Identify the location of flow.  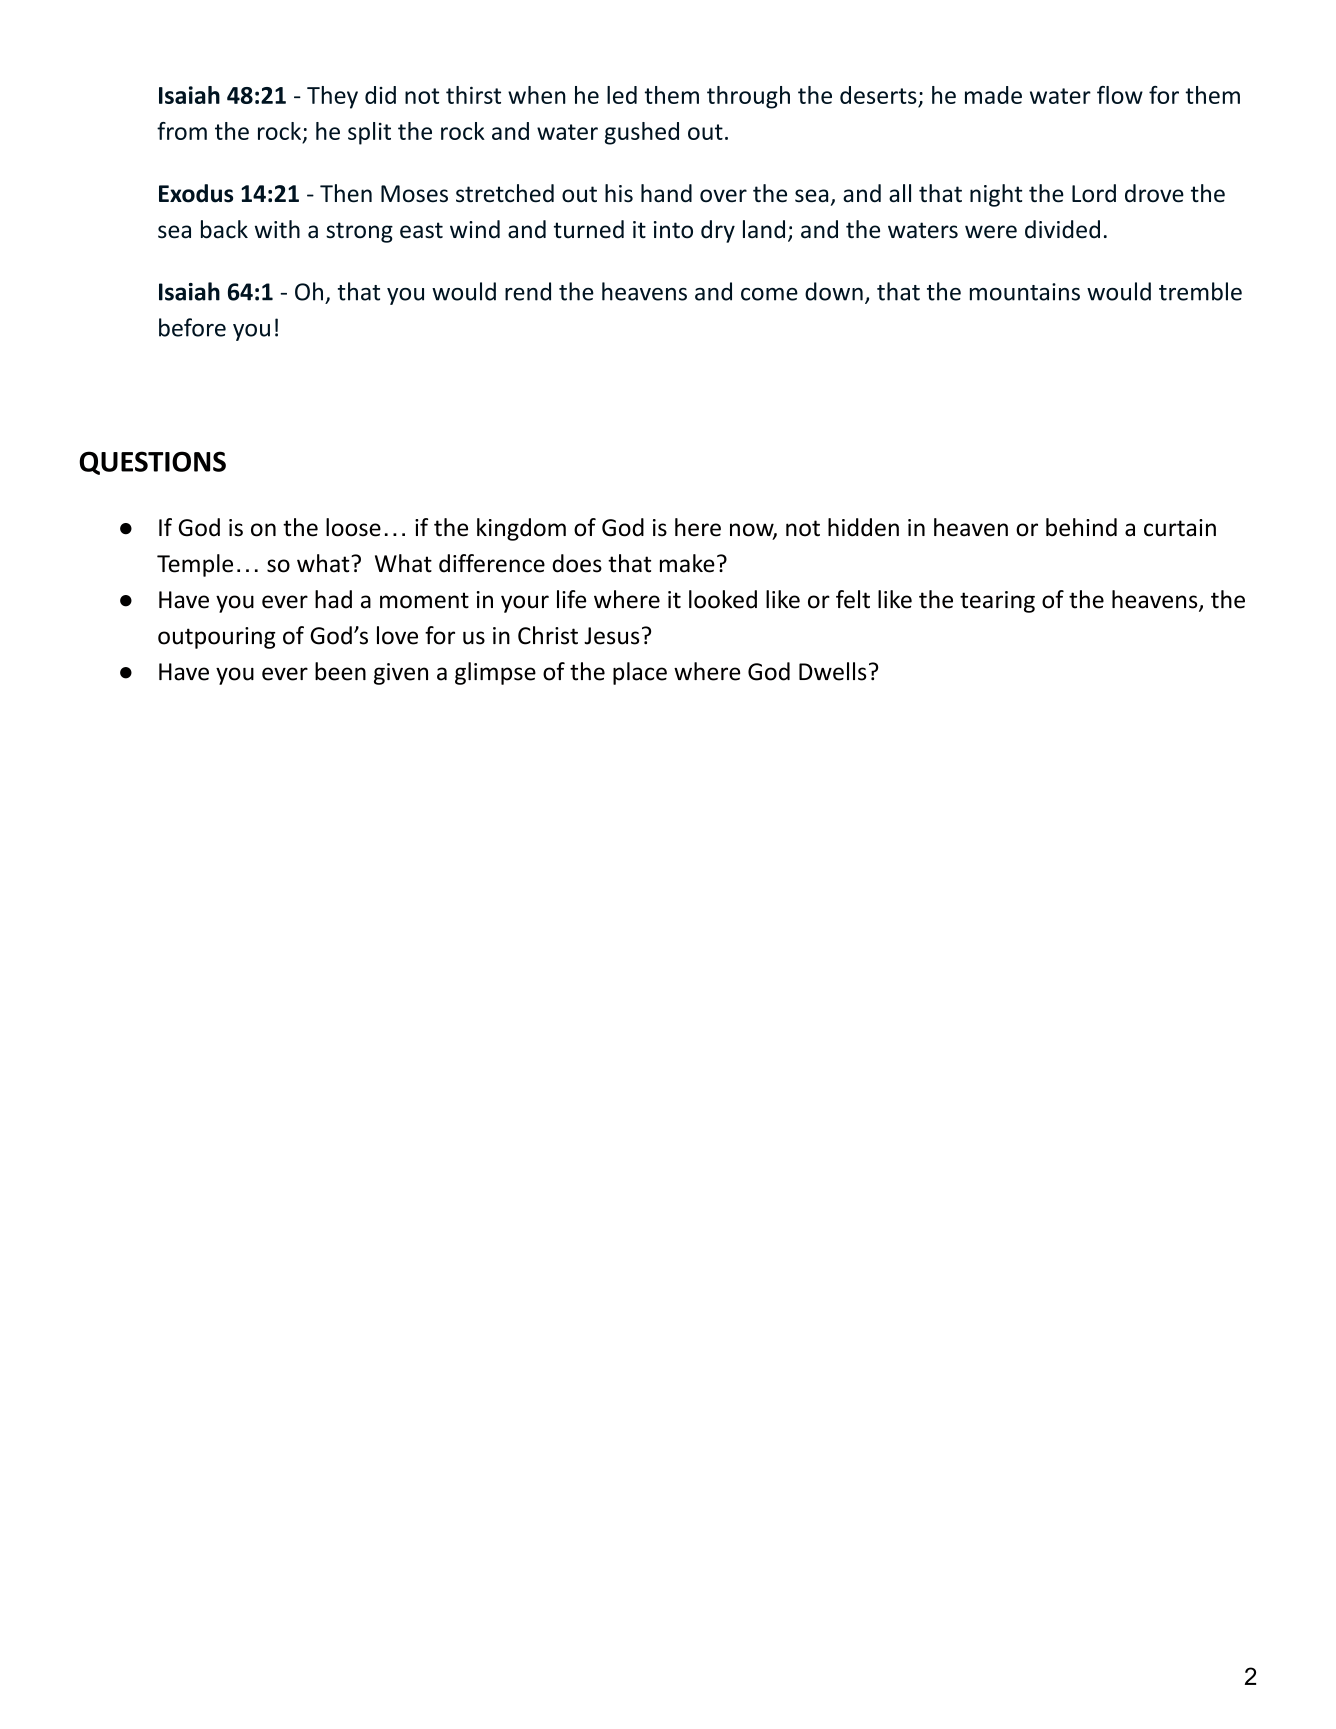
(1120, 95).
